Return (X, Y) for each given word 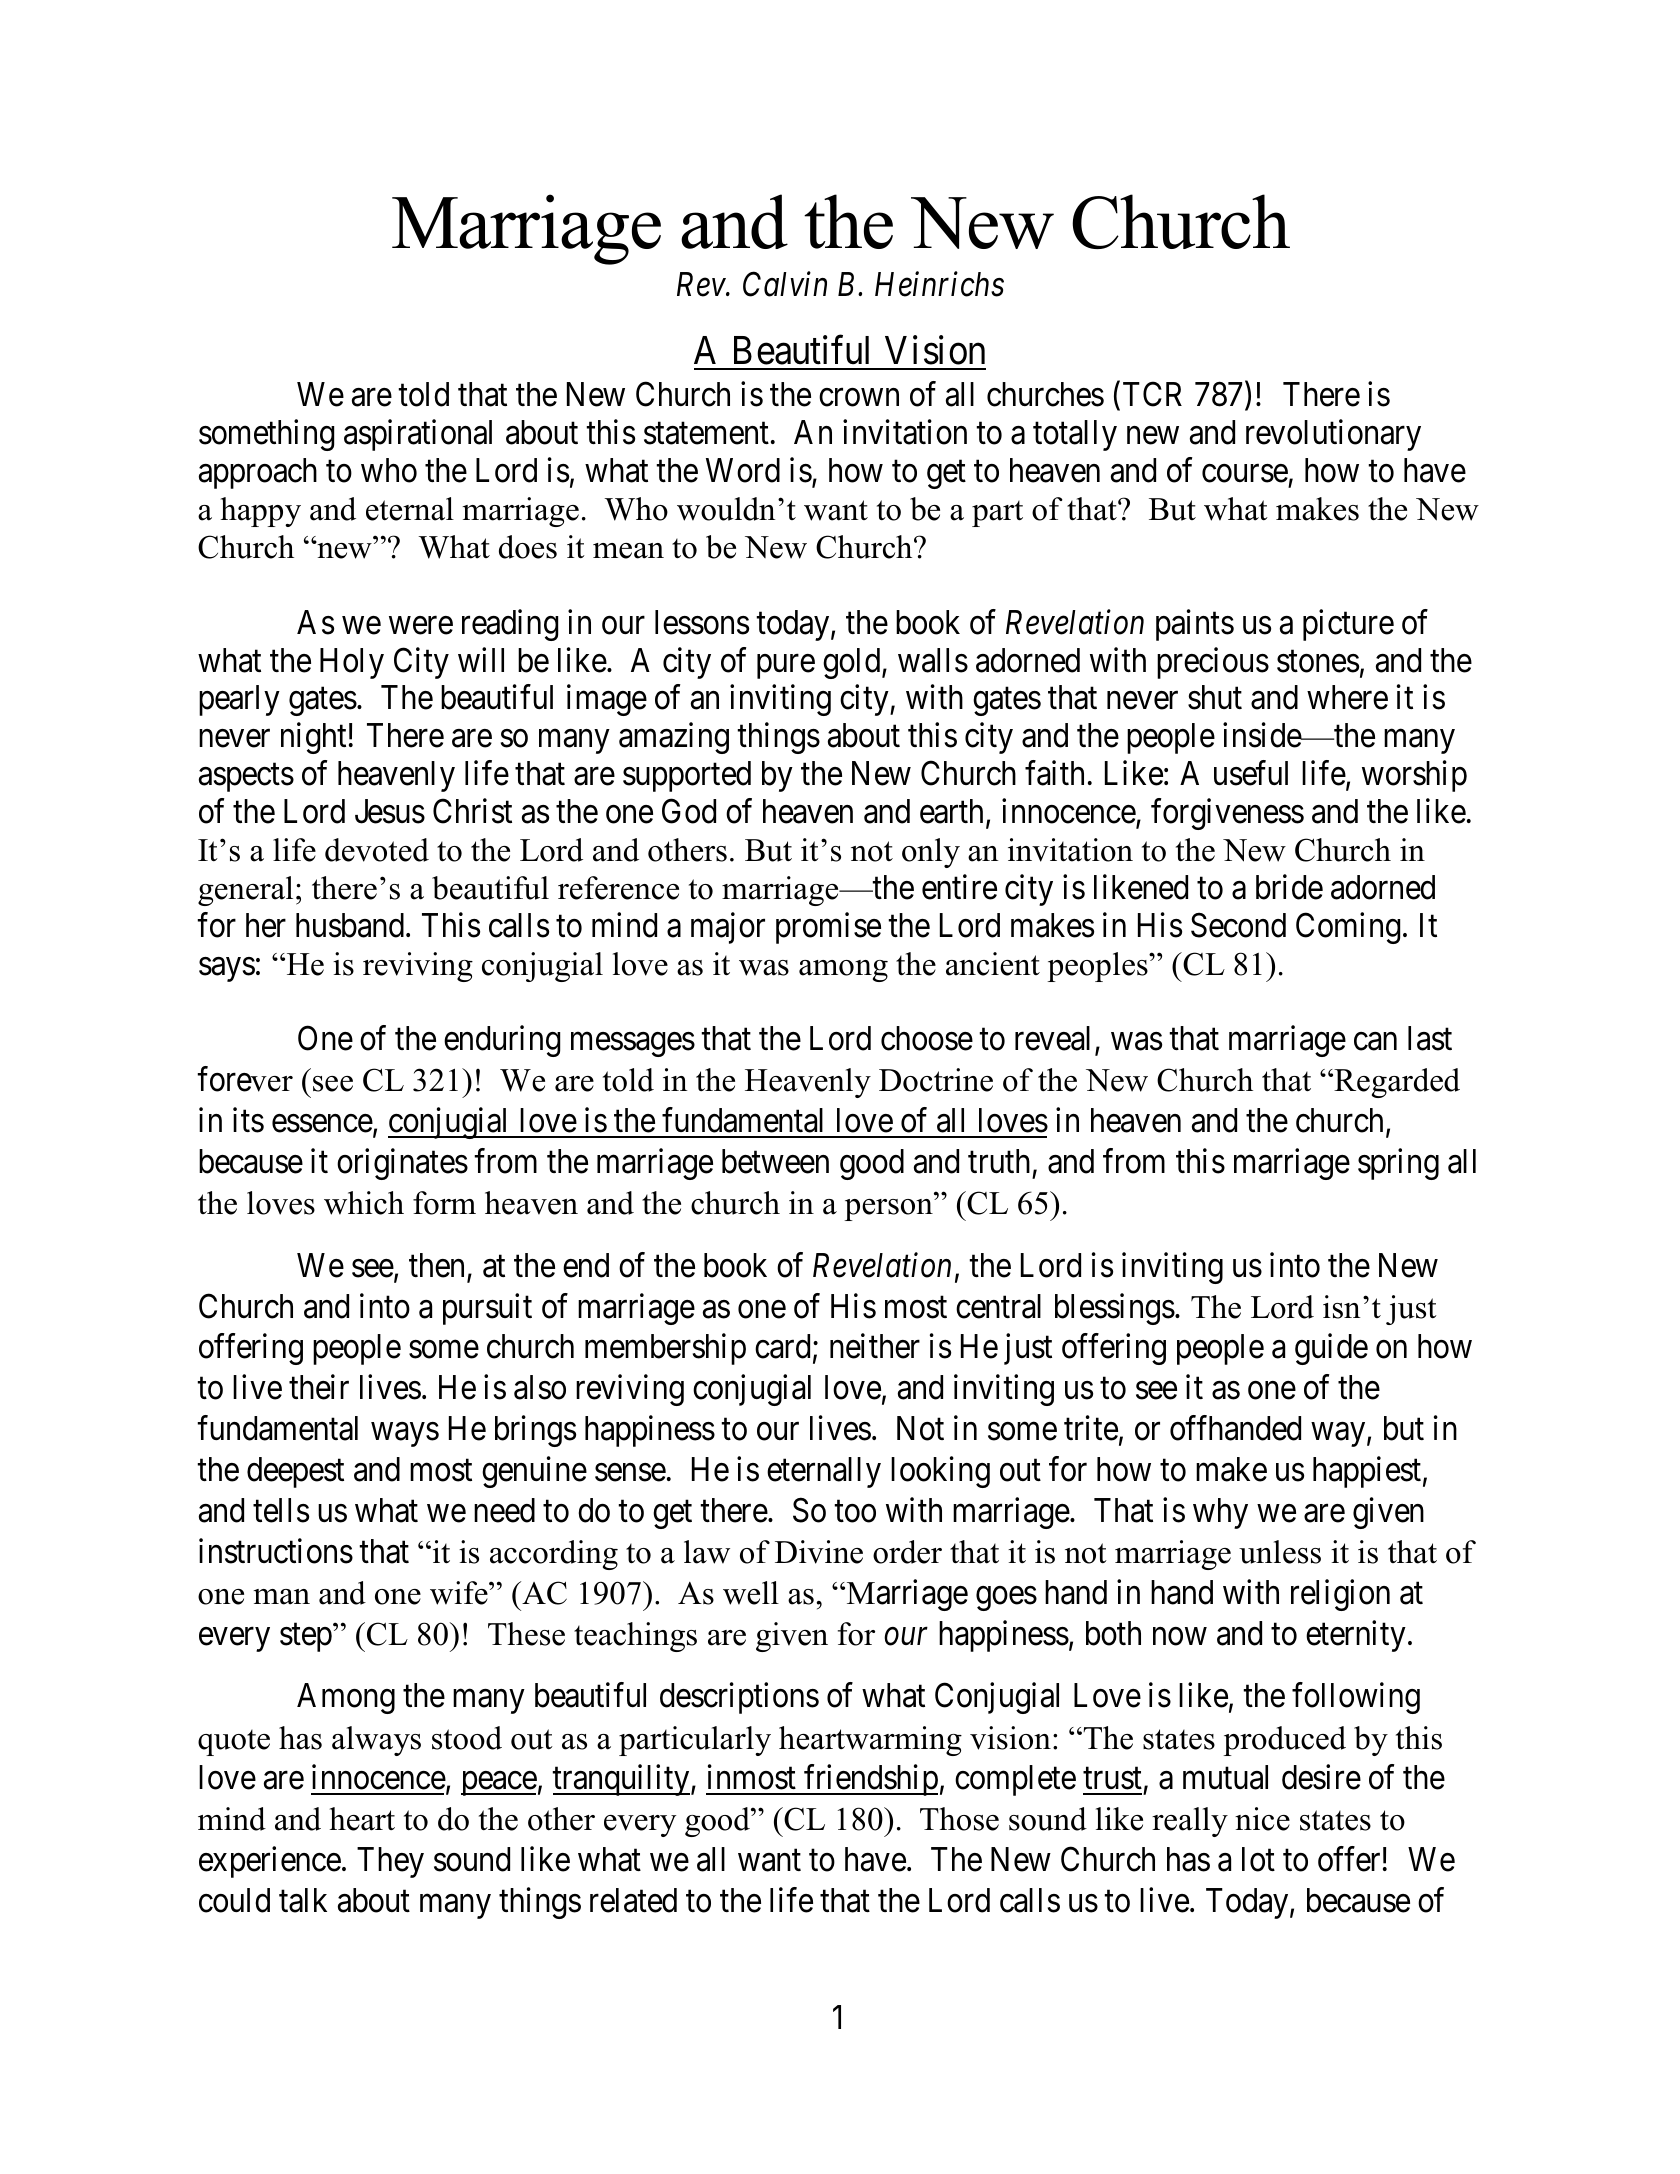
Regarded (1396, 1083)
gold (853, 663)
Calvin (785, 284)
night (313, 738)
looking (940, 1472)
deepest (295, 1472)
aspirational (418, 435)
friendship (870, 1780)
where (1347, 697)
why (1220, 1513)
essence (322, 1124)
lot (1258, 1859)
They (390, 1862)
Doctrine (936, 1080)
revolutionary (1333, 435)
